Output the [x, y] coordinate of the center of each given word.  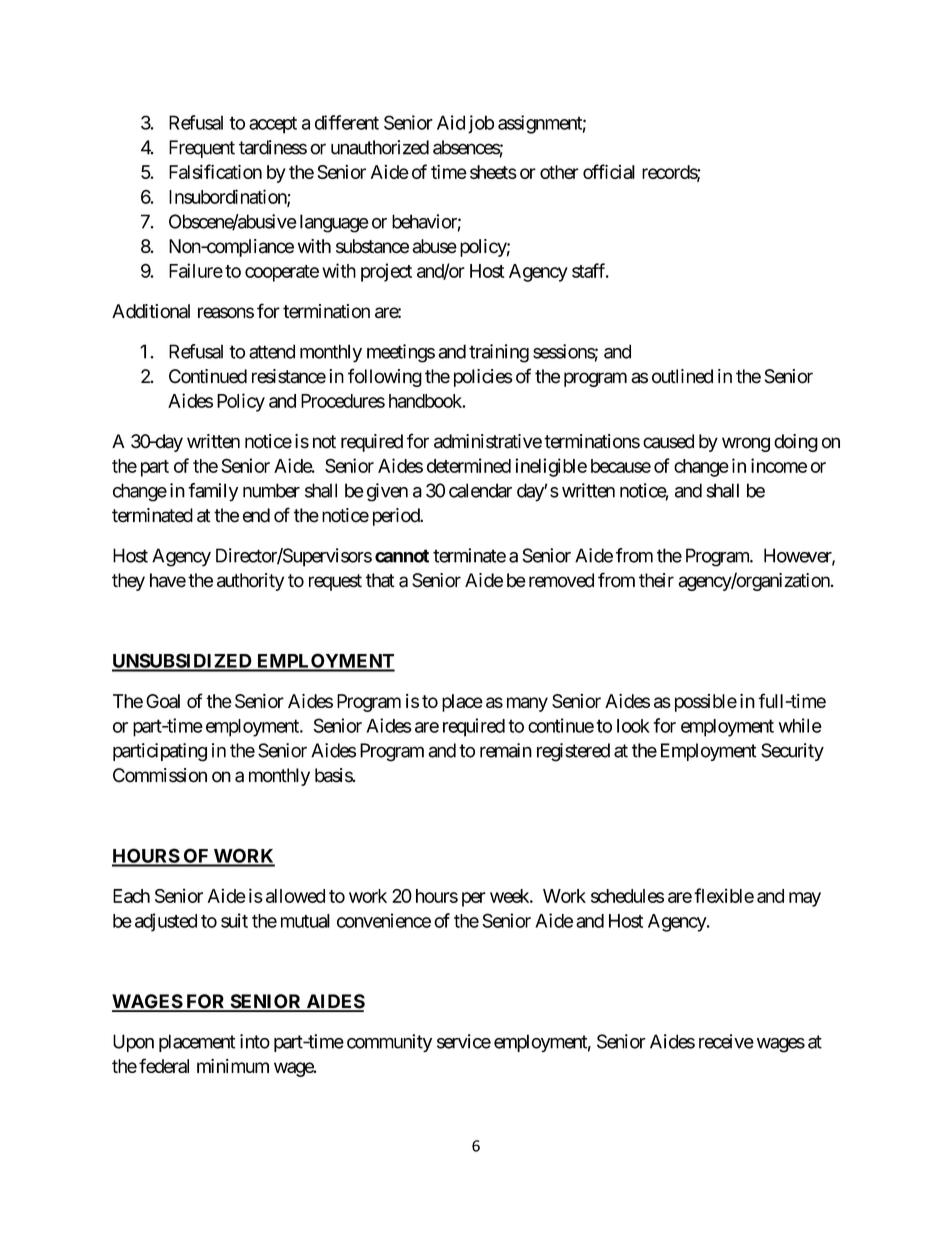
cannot [402, 556]
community [389, 1043]
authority [250, 582]
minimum [233, 1065]
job [481, 124]
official [609, 171]
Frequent [202, 149]
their [656, 580]
